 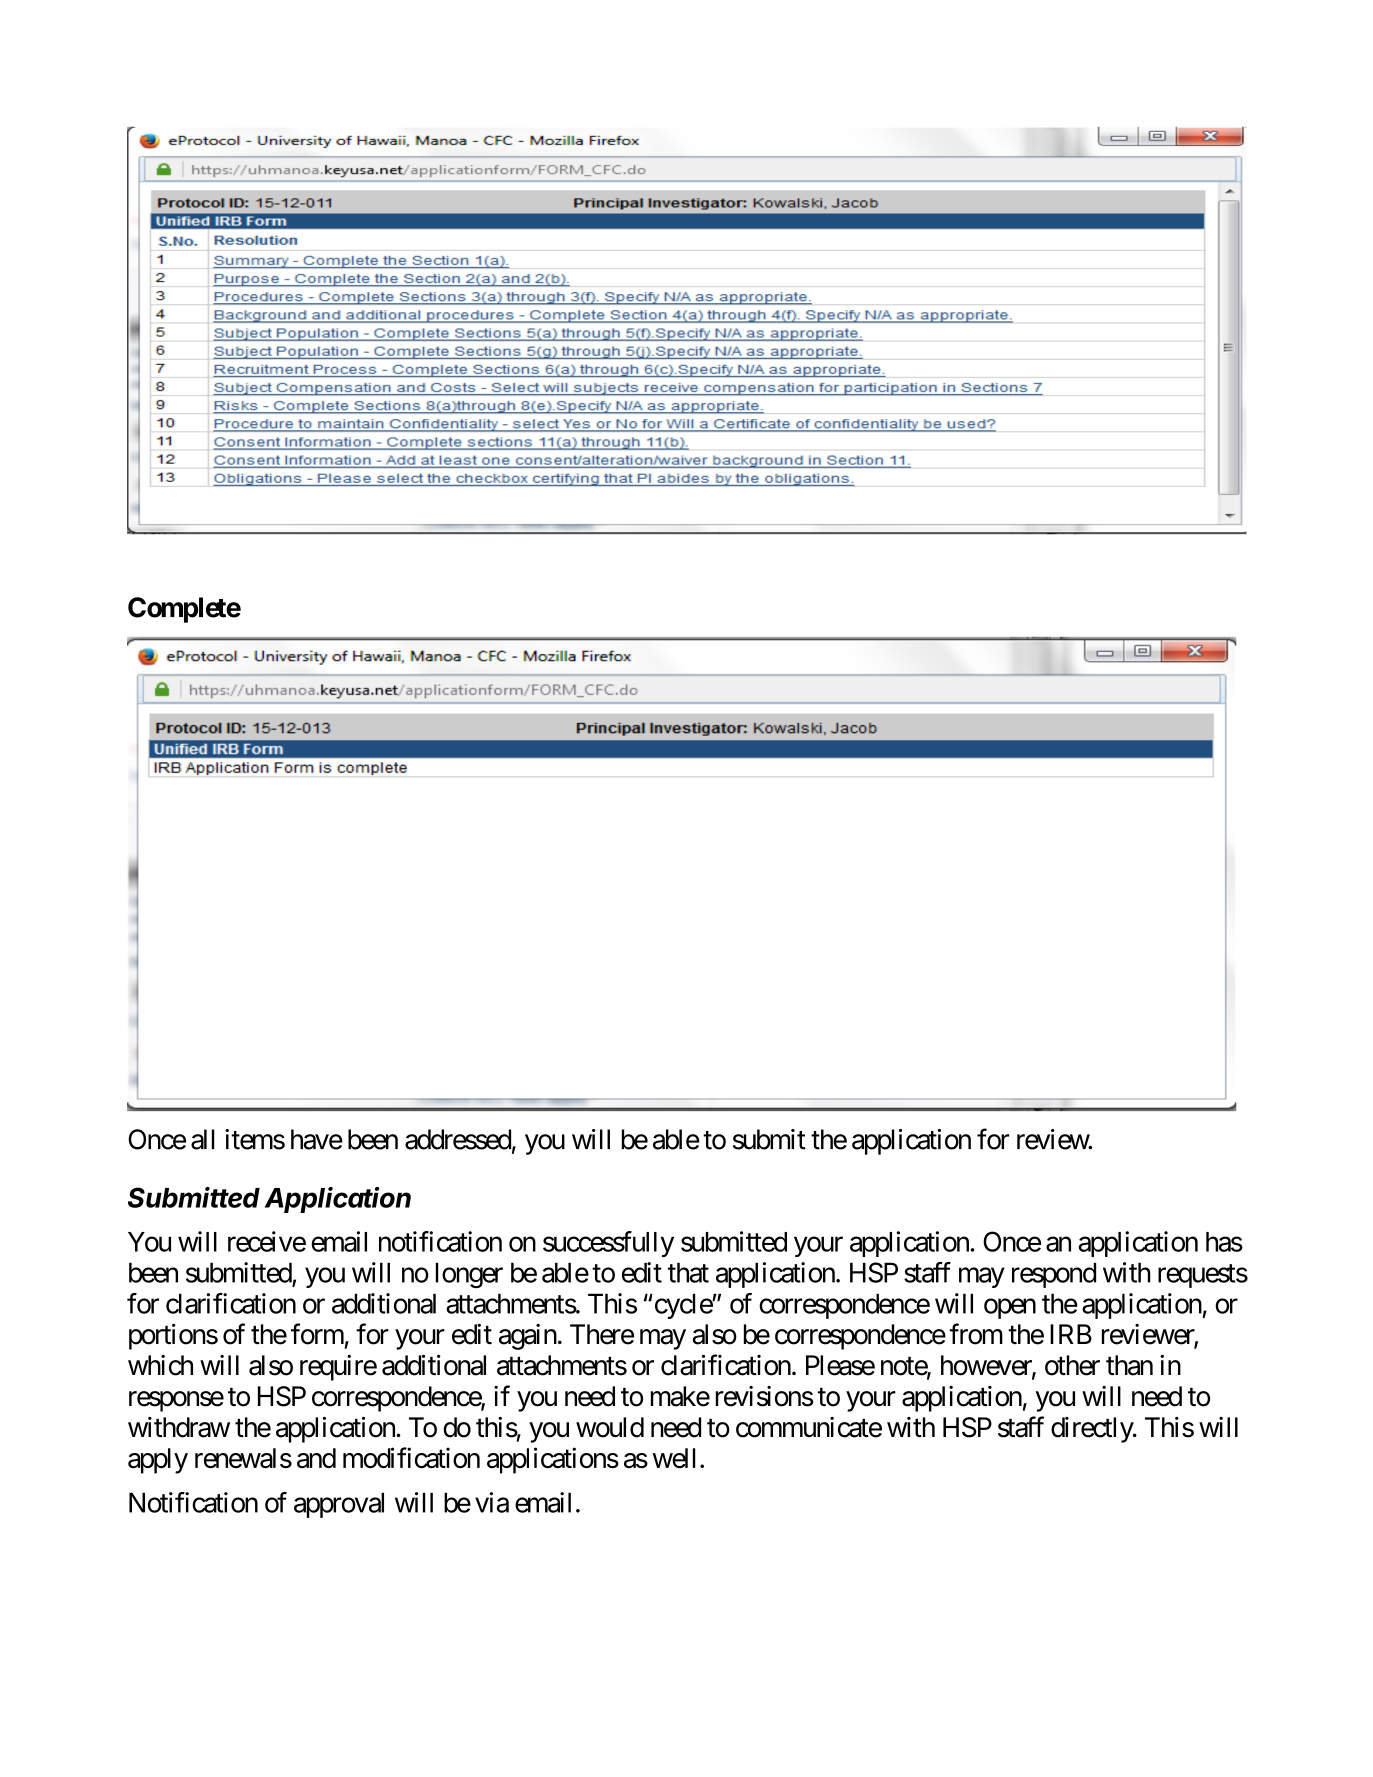 I want to click on all, so click(x=203, y=1139).
